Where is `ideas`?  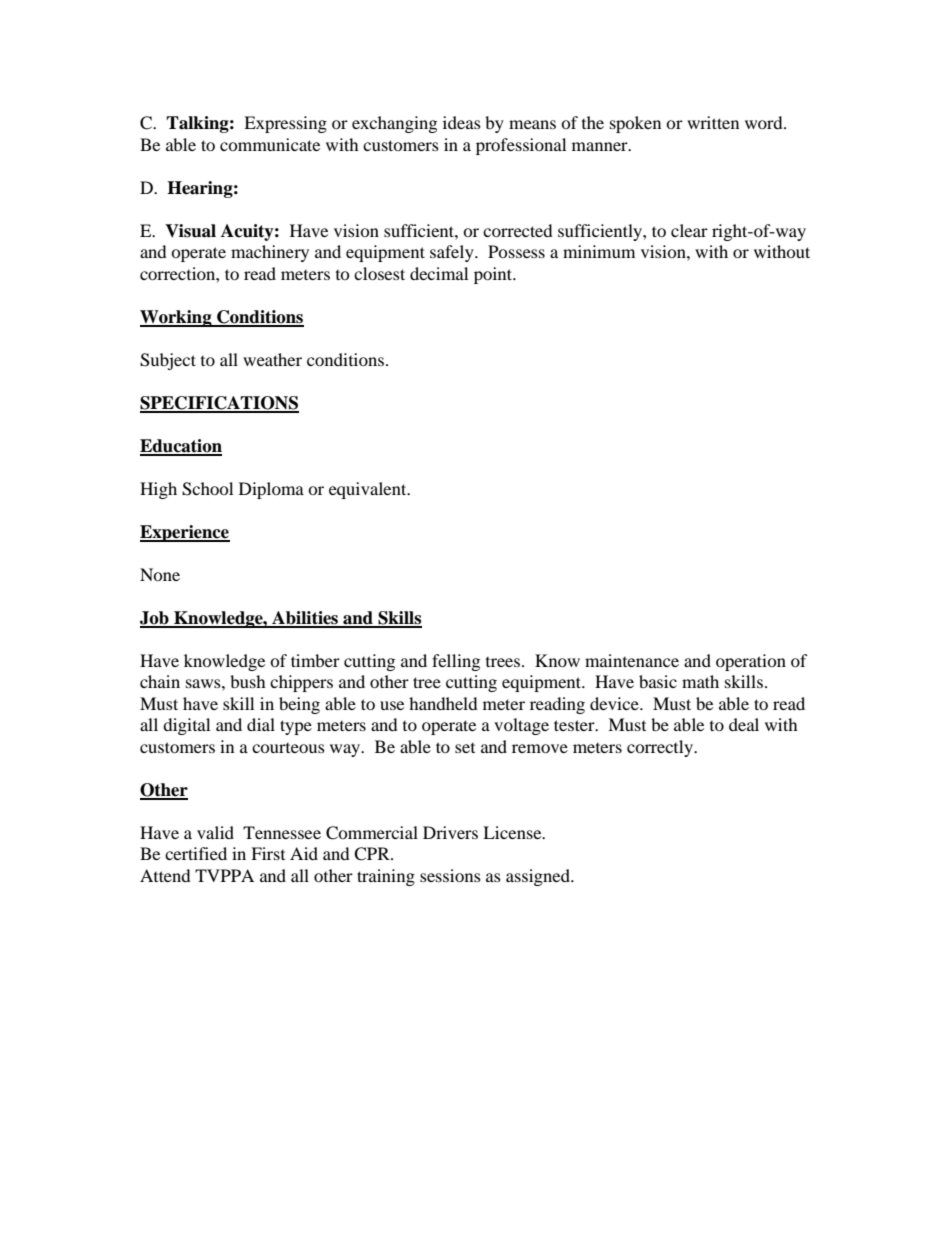 ideas is located at coordinates (462, 122).
